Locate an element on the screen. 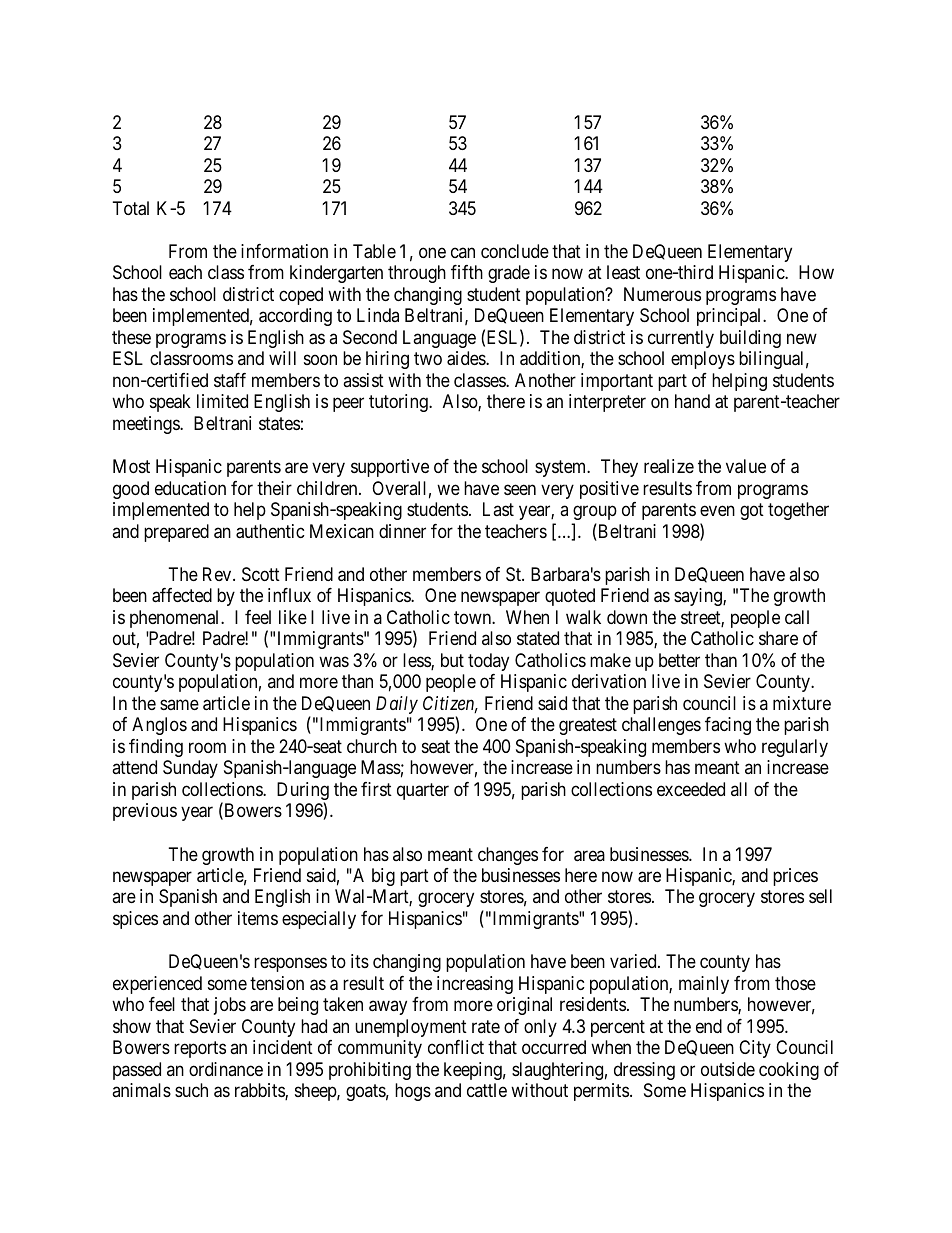 The height and width of the screenshot is (1233, 952). conclude is located at coordinates (515, 251).
